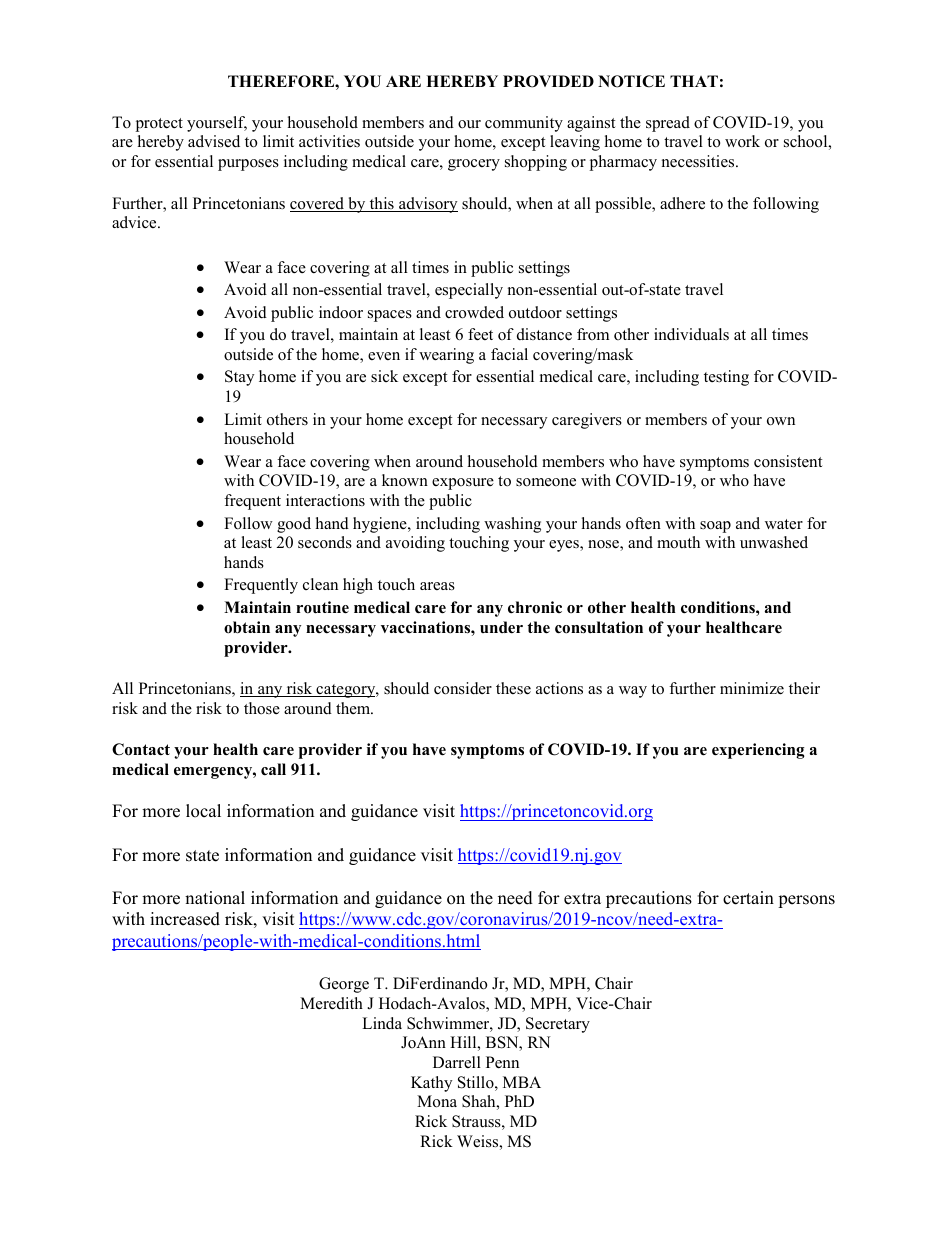 The width and height of the page is (952, 1233). Describe the element at coordinates (331, 1003) in the page. I see `Meredith` at that location.
